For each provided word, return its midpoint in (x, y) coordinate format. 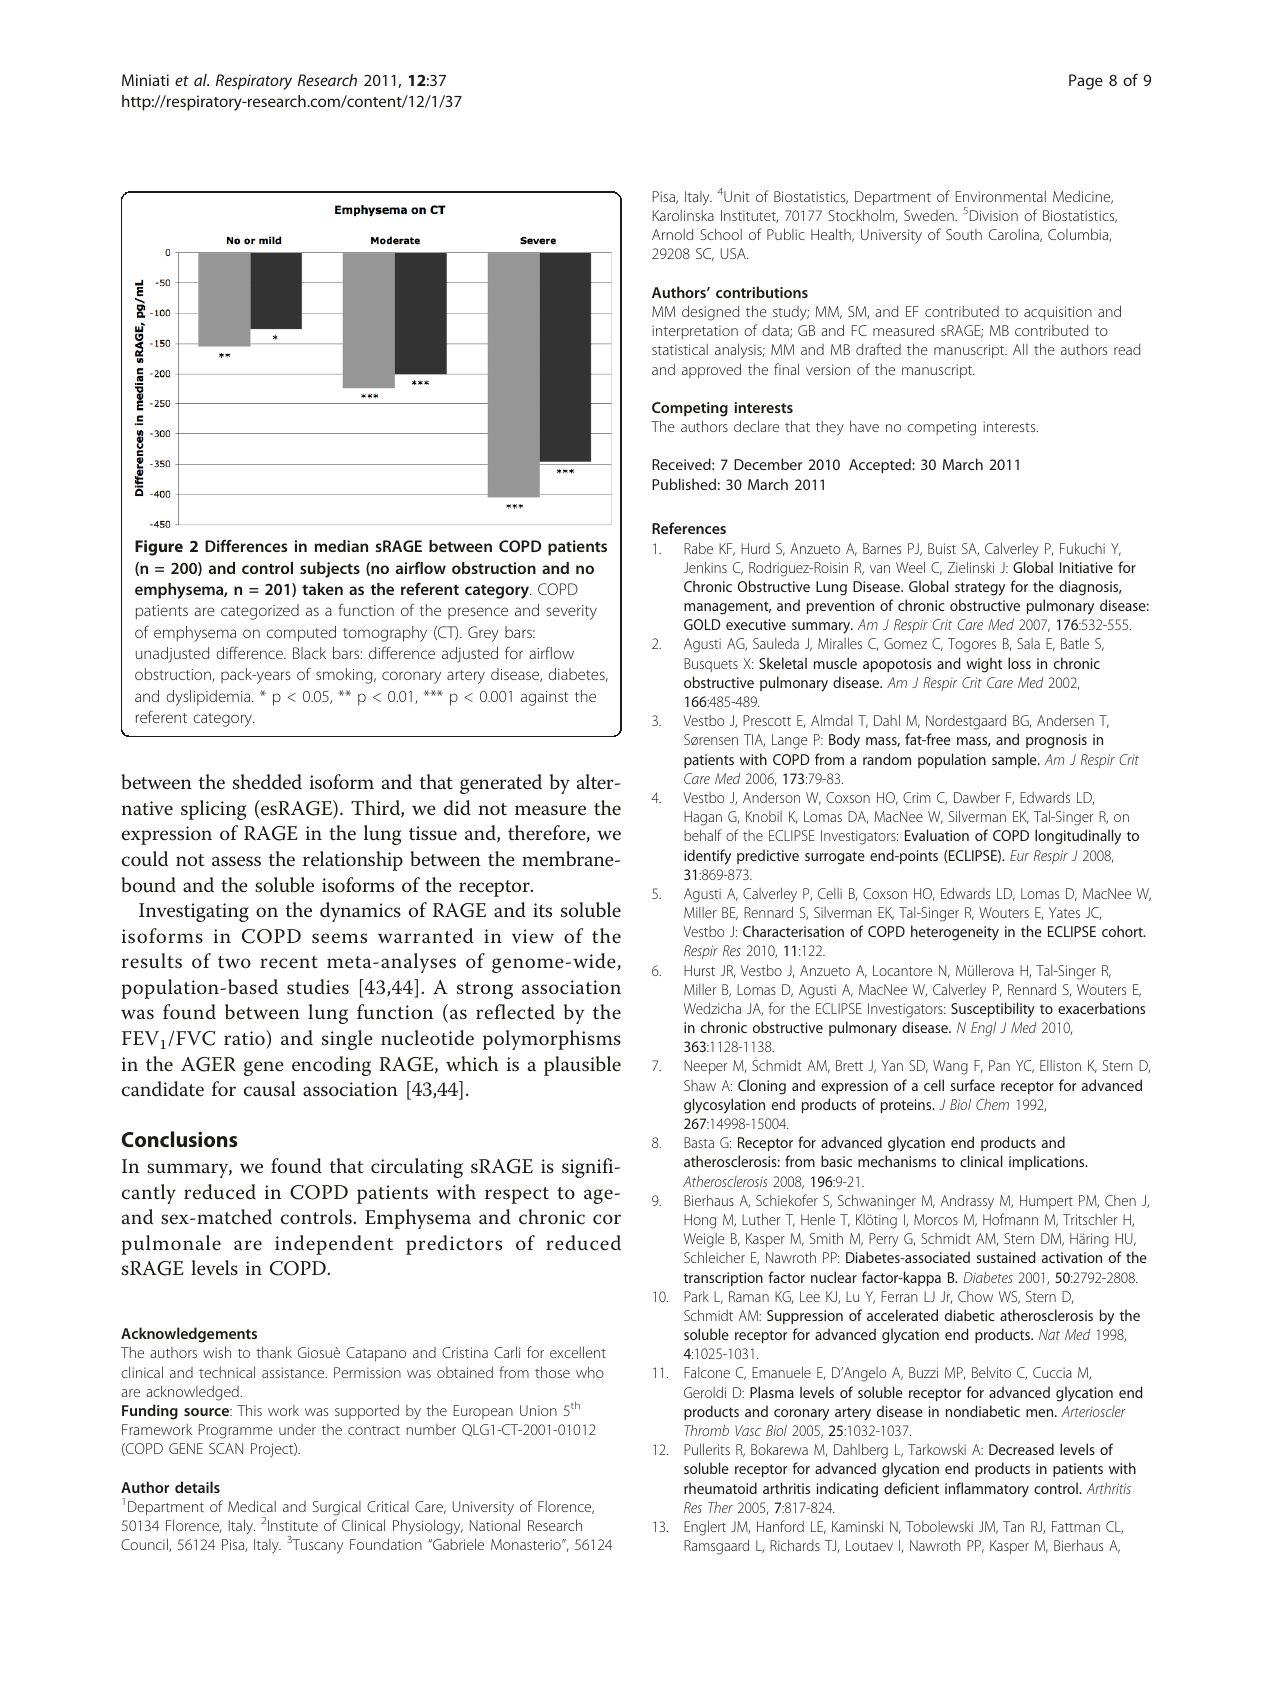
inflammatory (987, 1489)
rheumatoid (720, 1488)
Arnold (672, 234)
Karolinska (683, 215)
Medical (252, 1506)
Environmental (1001, 196)
